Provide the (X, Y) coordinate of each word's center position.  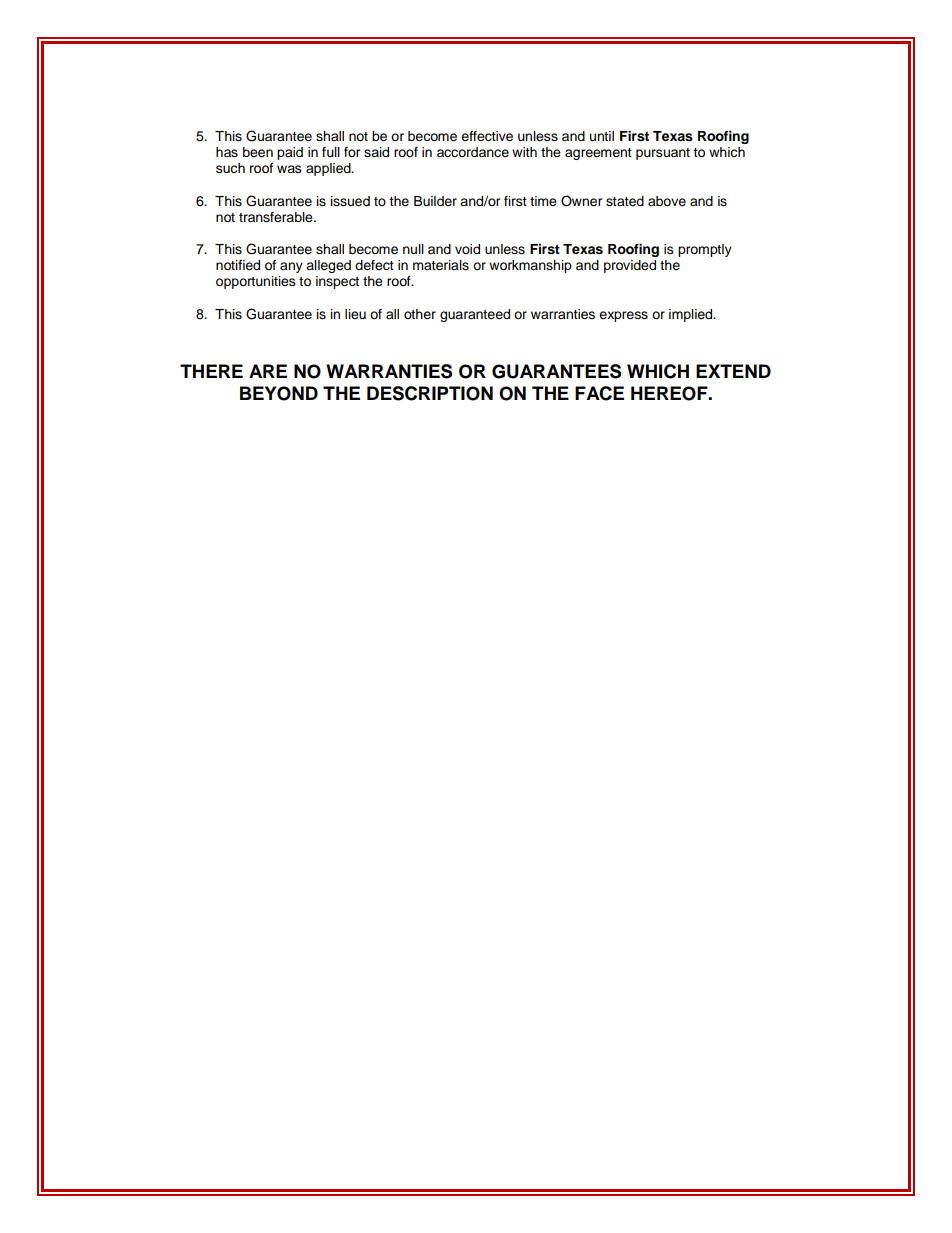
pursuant (663, 154)
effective (487, 136)
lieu (355, 314)
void (467, 249)
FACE (599, 393)
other (420, 314)
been (258, 152)
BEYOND (279, 393)
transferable (277, 217)
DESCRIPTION (430, 393)
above (667, 201)
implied (692, 315)
